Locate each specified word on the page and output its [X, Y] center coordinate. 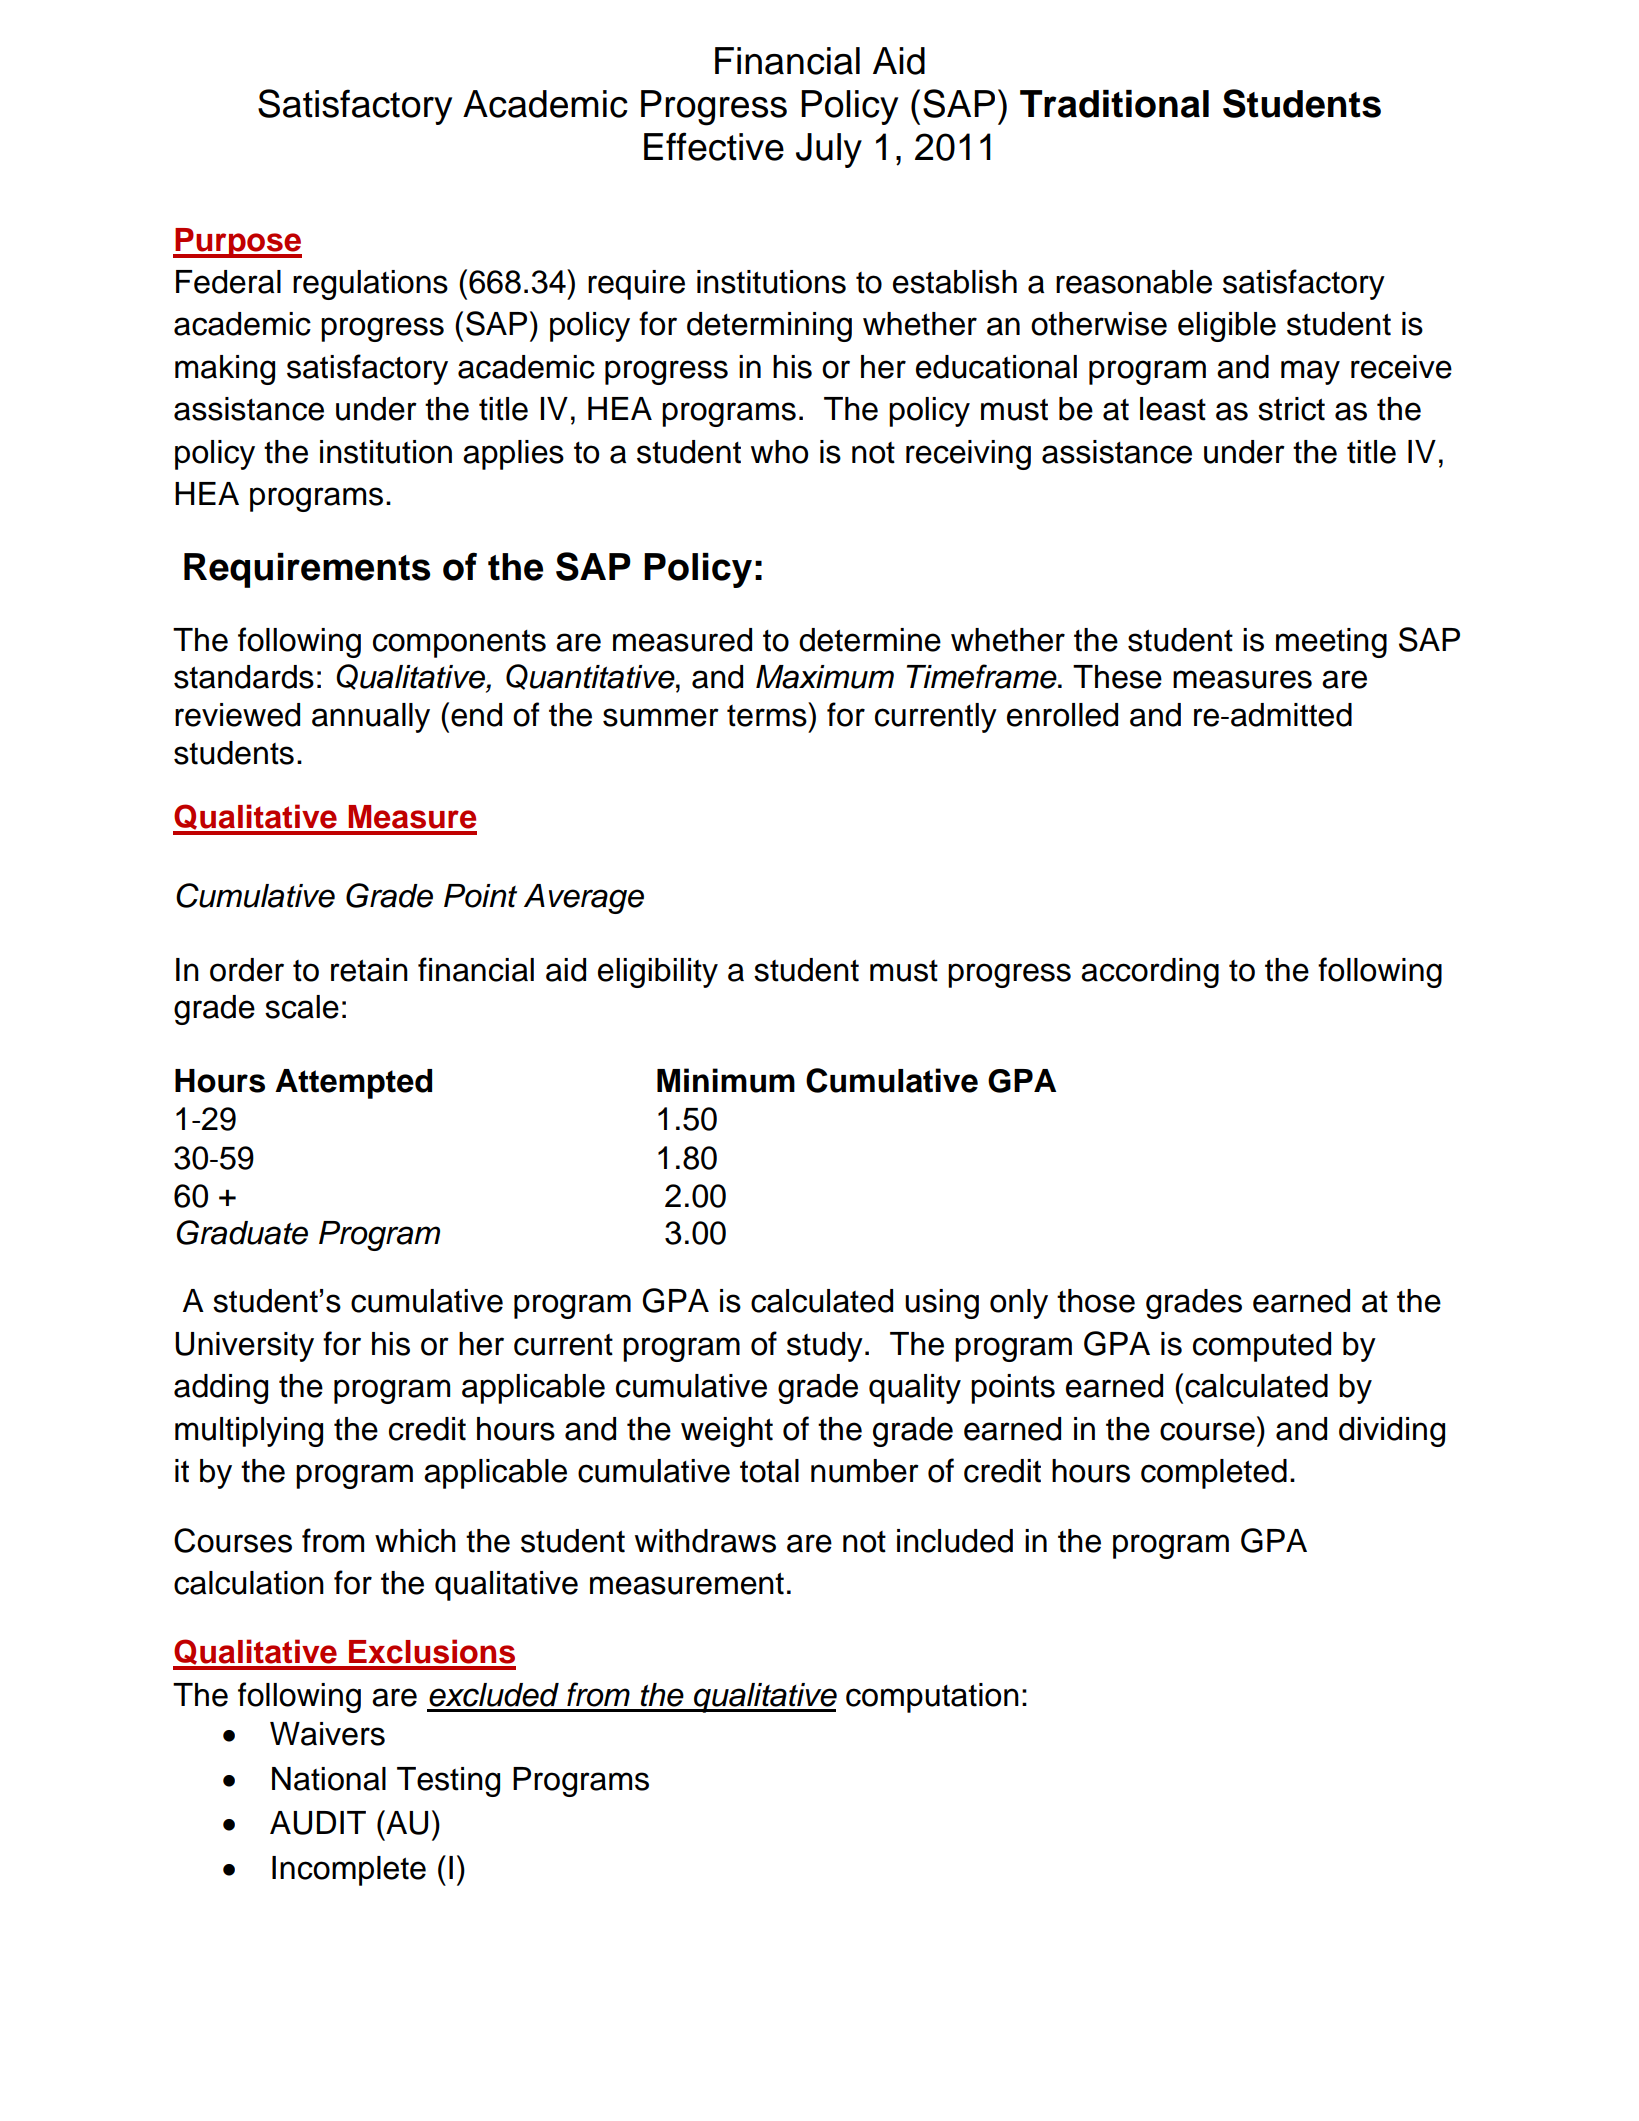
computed [1262, 1347]
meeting [1331, 643]
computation [932, 1698]
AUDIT [318, 1823]
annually [371, 718]
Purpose [238, 243]
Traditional [1114, 104]
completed [1214, 1474]
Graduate [242, 1232]
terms [768, 714]
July [829, 150]
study [825, 1347]
